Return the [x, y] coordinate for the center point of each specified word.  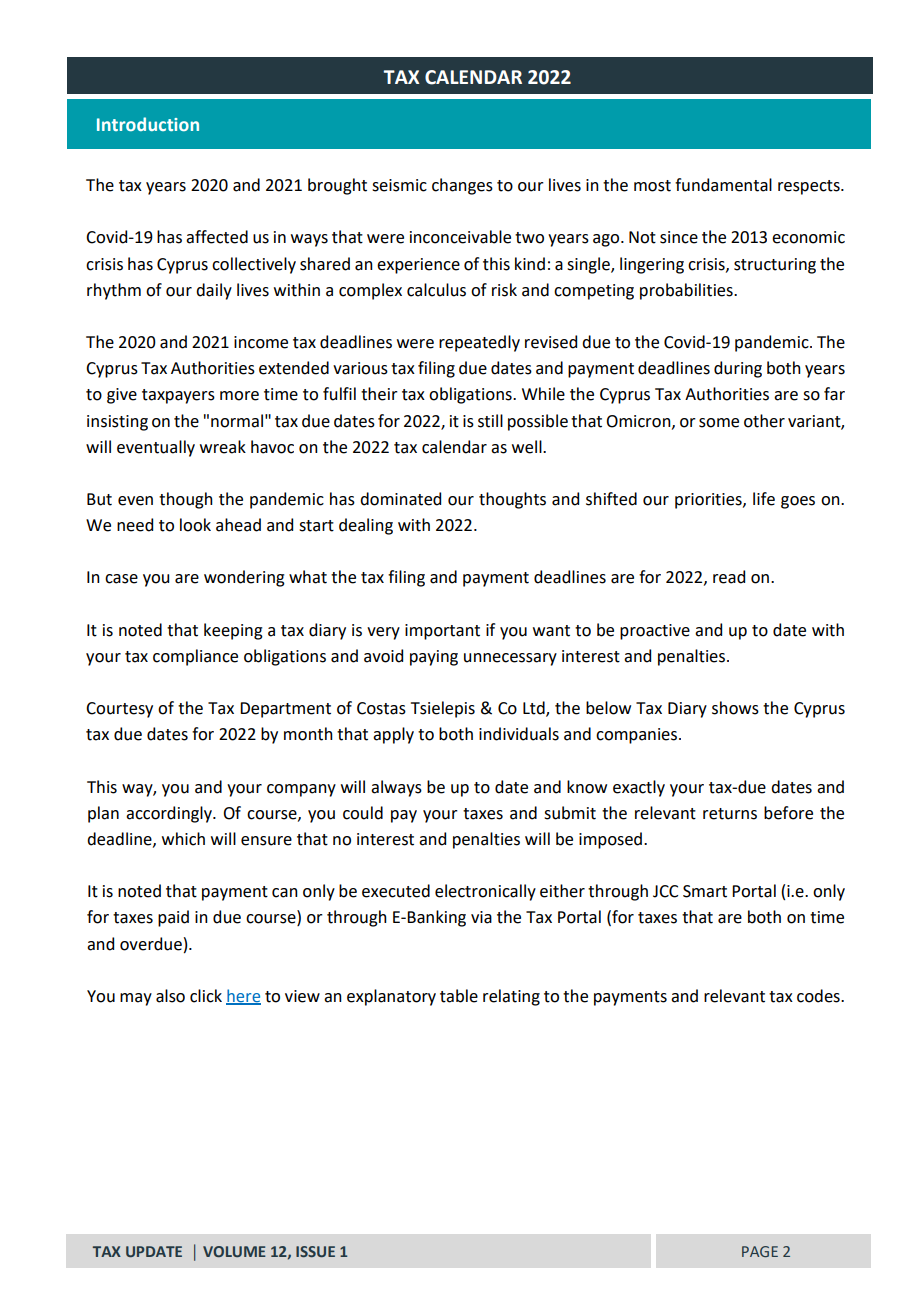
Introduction [148, 124]
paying [434, 658]
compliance [195, 657]
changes [462, 186]
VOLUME [234, 1251]
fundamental [723, 185]
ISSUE [315, 1251]
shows [735, 708]
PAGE [760, 1251]
